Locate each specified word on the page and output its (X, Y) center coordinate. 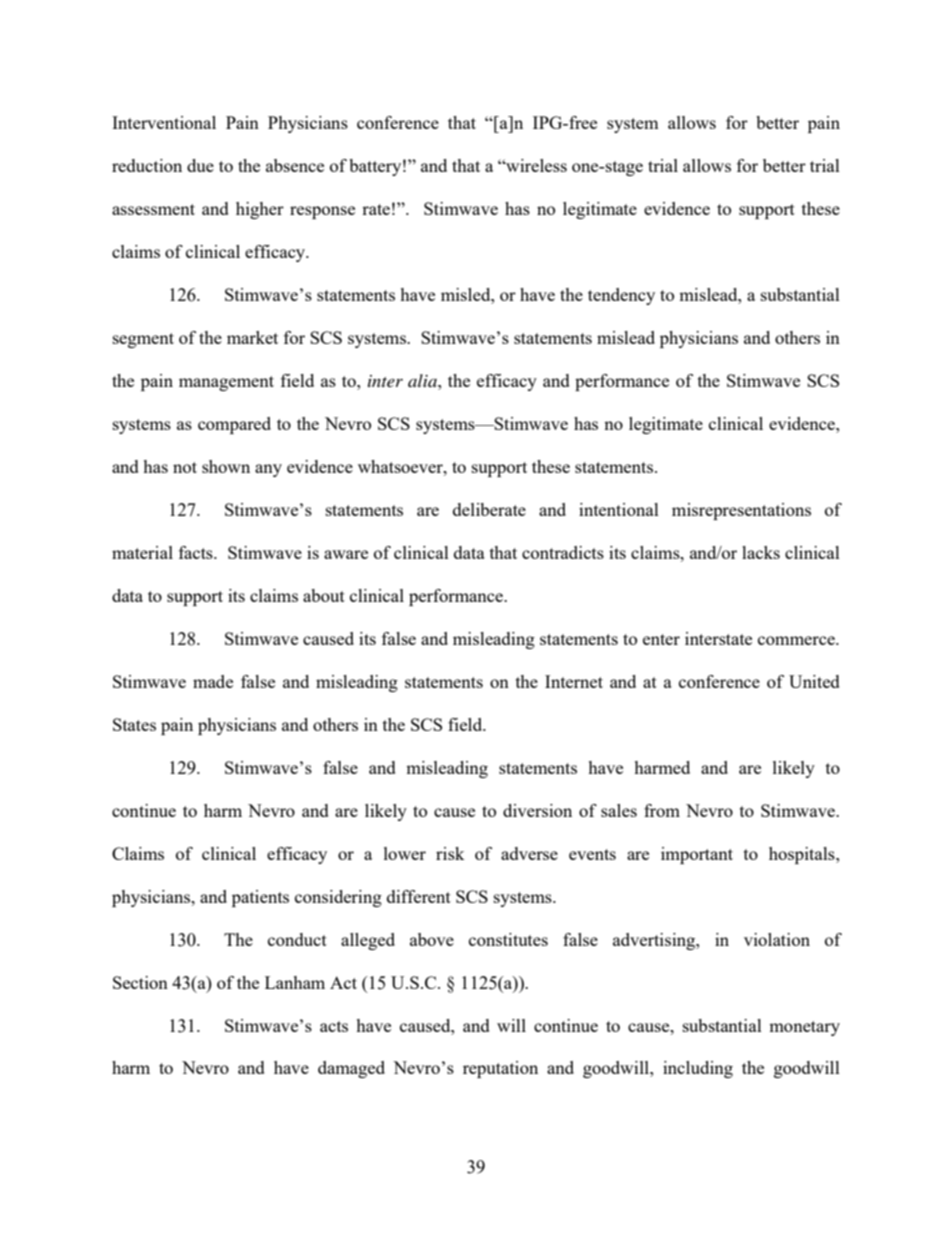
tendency (621, 296)
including (698, 1069)
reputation (500, 1069)
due (200, 165)
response (322, 212)
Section (140, 982)
